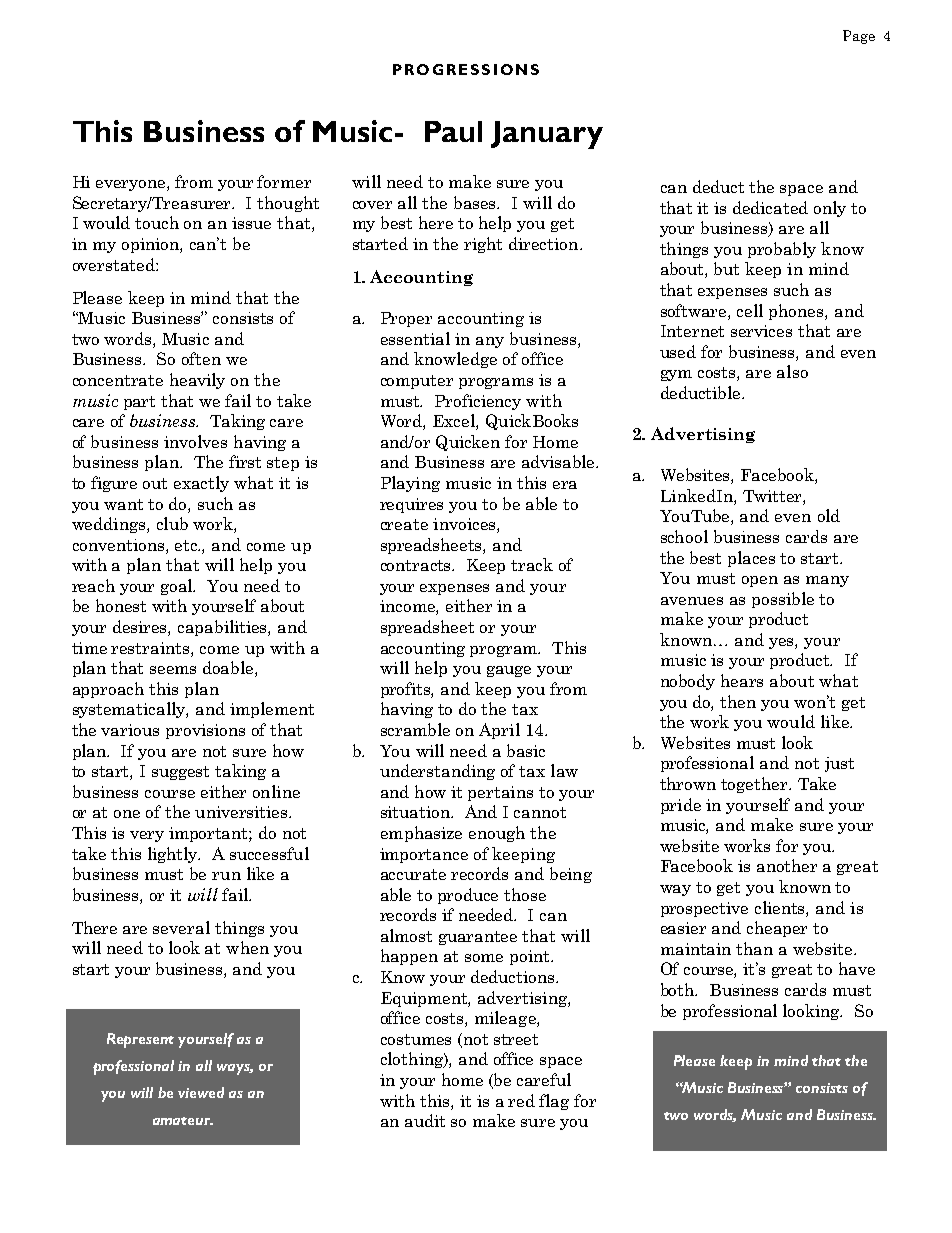 The image size is (952, 1233). Describe the element at coordinates (499, 731) in the screenshot. I see `April` at that location.
